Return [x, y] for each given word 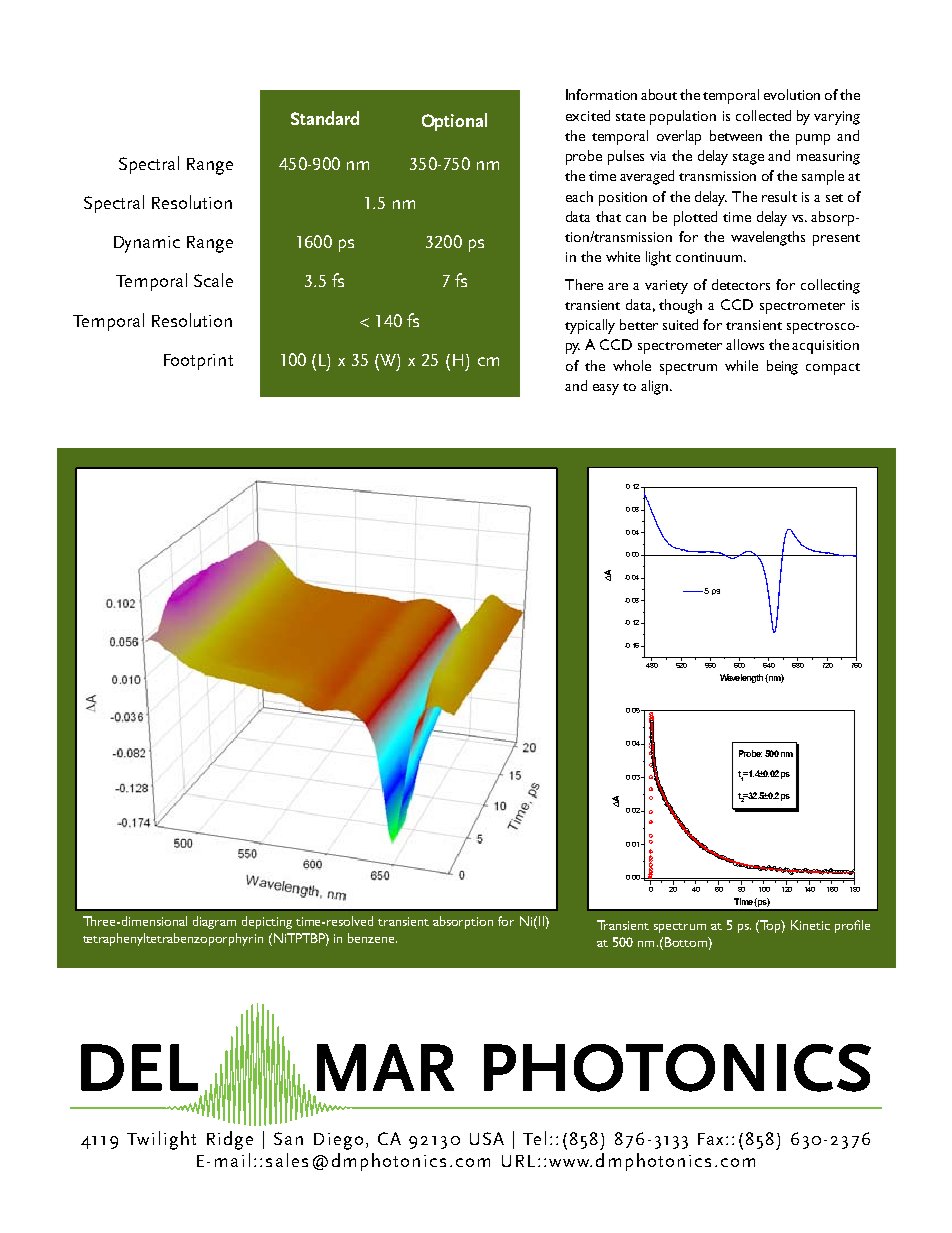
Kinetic [810, 925]
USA [487, 1138]
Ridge [230, 1140]
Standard [325, 118]
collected [763, 115]
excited [588, 115]
